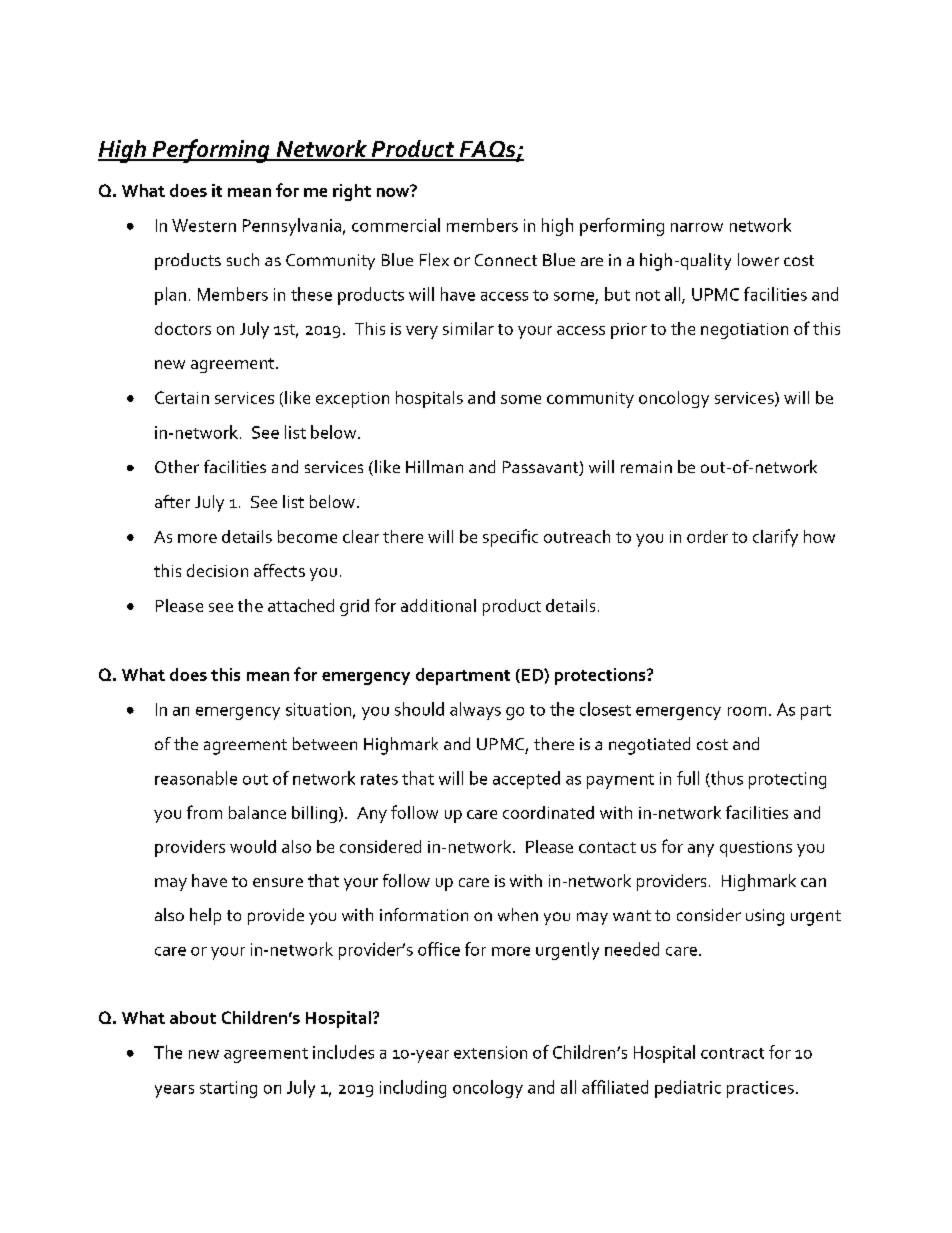  What do you see at coordinates (292, 227) in the screenshot?
I see `Pennsylvania` at bounding box center [292, 227].
